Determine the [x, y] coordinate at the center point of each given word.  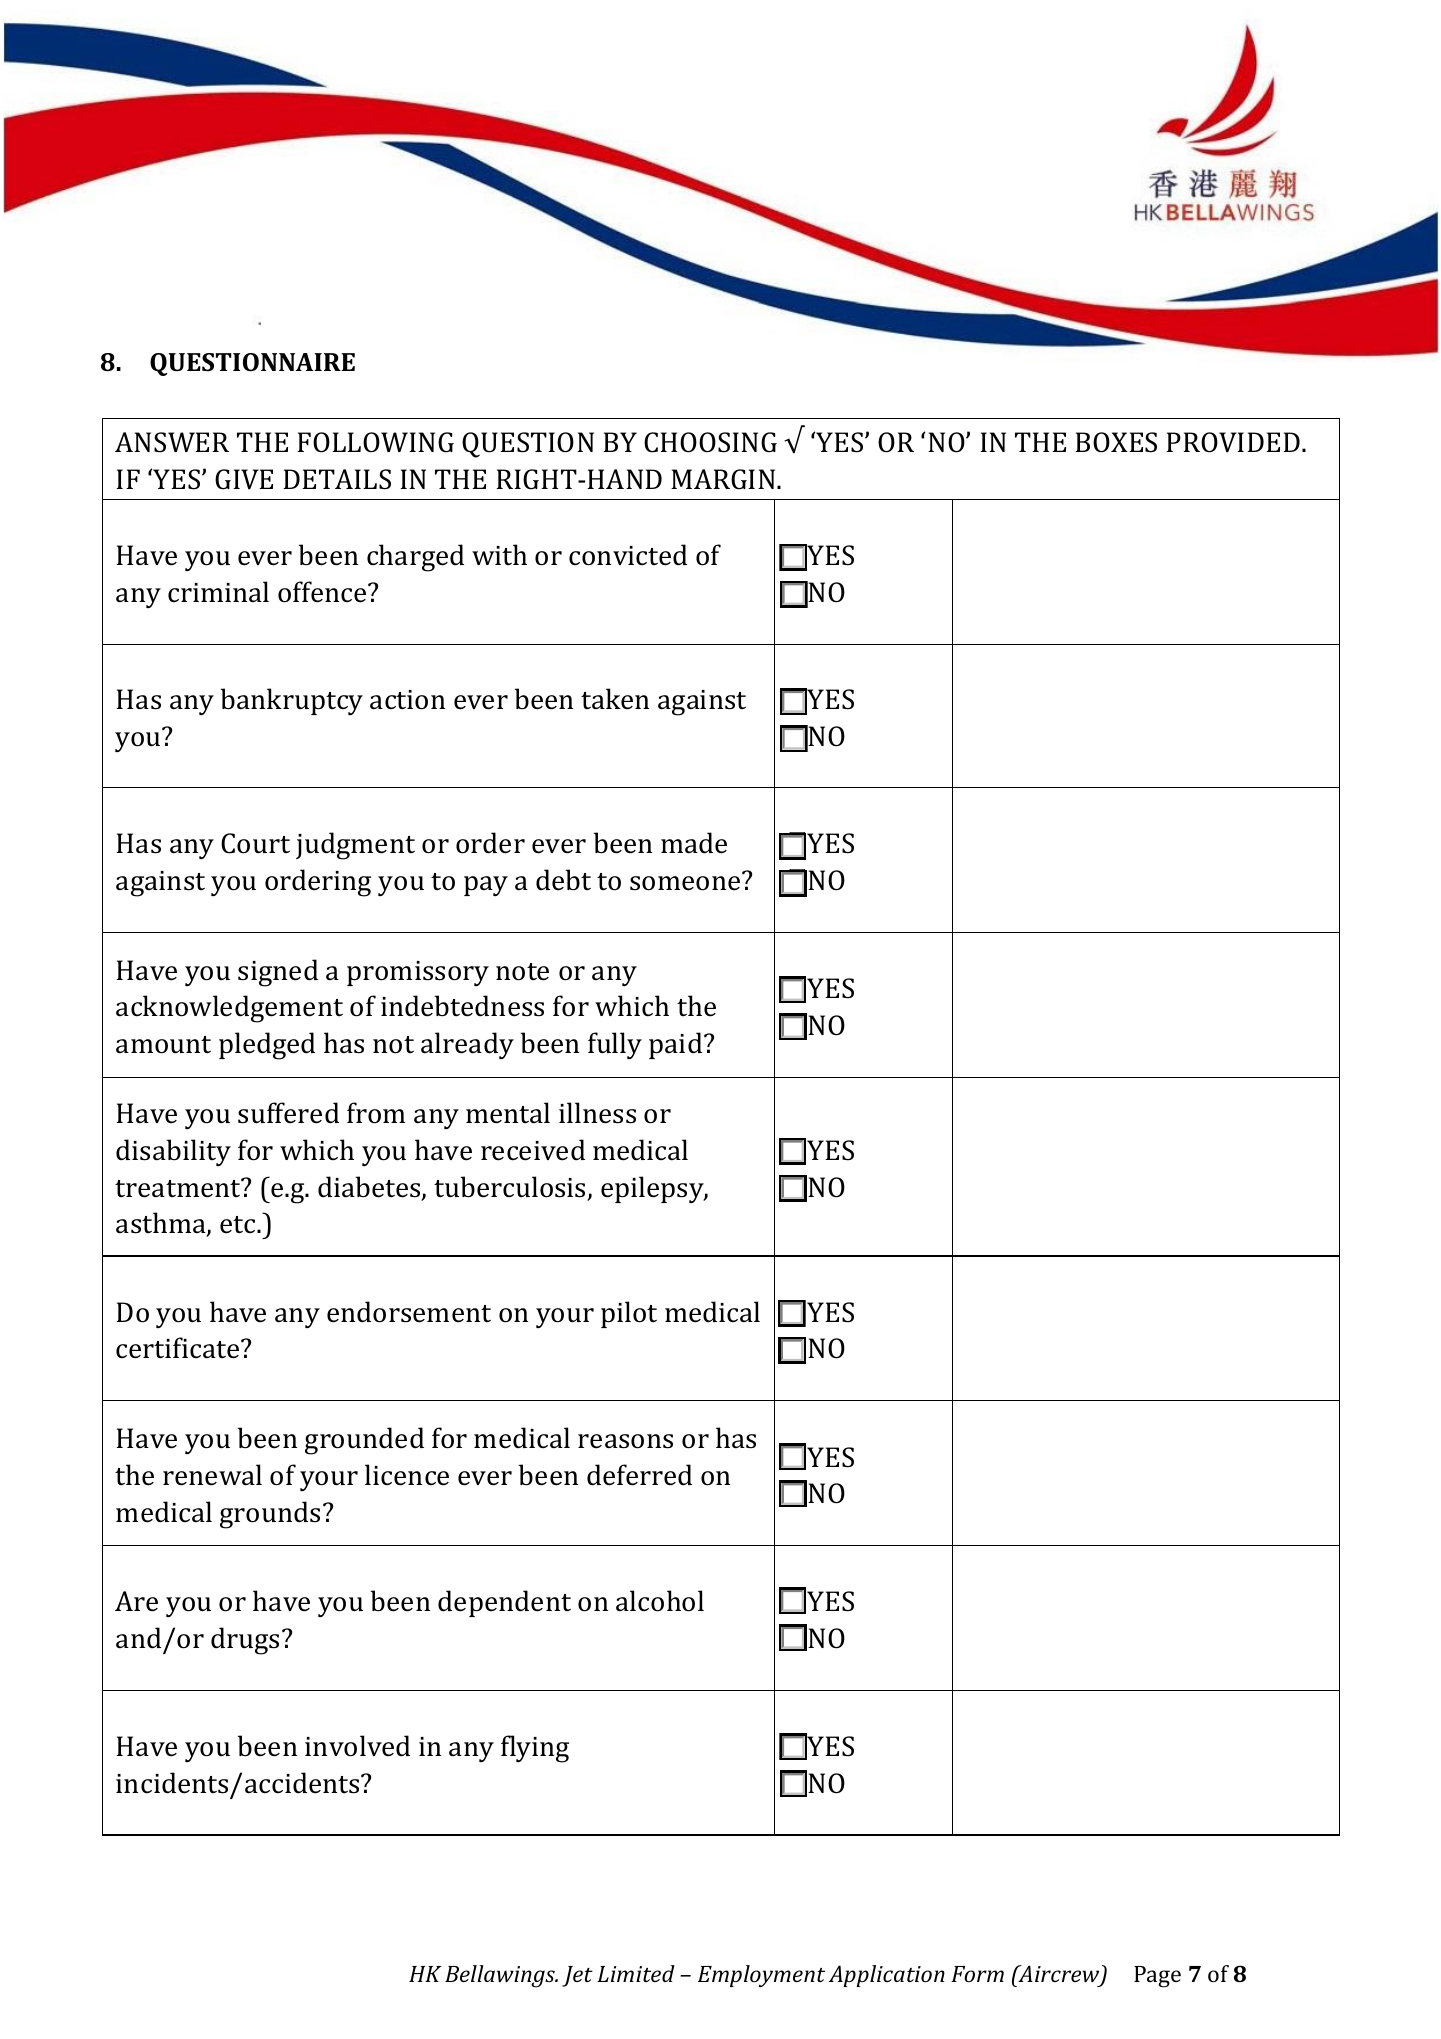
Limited [636, 1973]
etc [239, 1225]
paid [677, 1045]
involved [357, 1746]
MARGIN [724, 479]
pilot [629, 1314]
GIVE [244, 479]
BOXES [1116, 442]
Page [1157, 1977]
